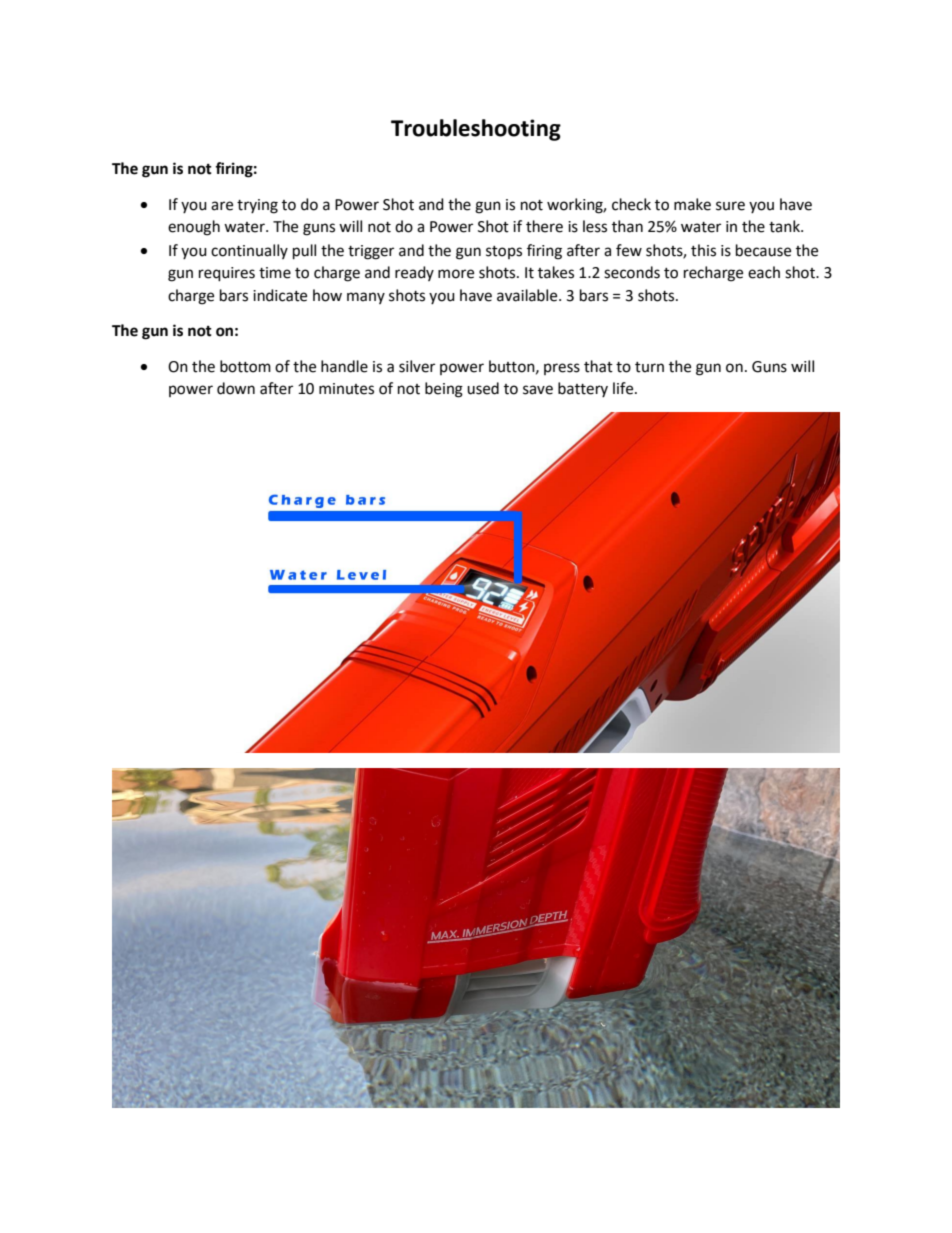  I want to click on down, so click(236, 388).
